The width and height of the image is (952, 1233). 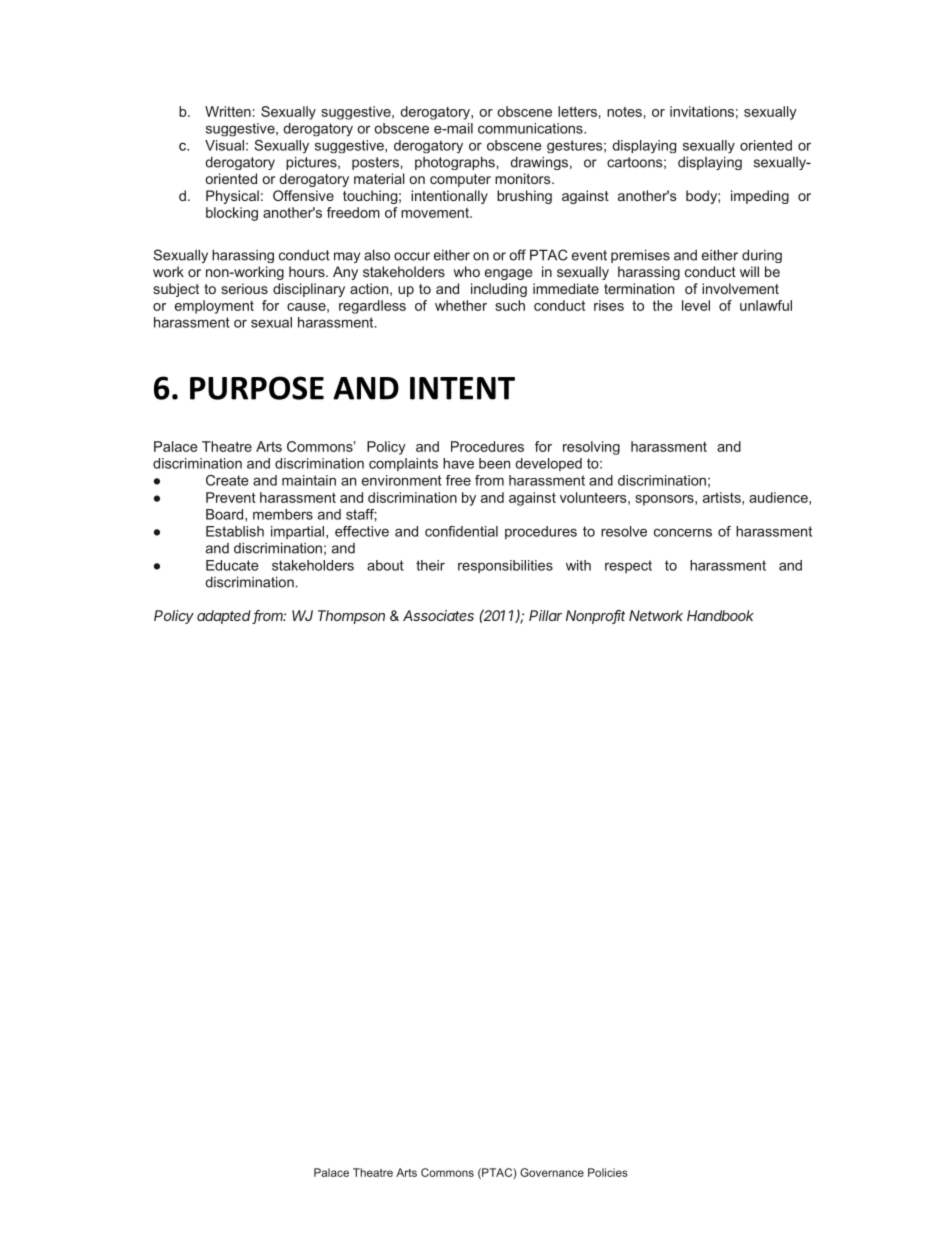 I want to click on Governance, so click(x=552, y=1172).
